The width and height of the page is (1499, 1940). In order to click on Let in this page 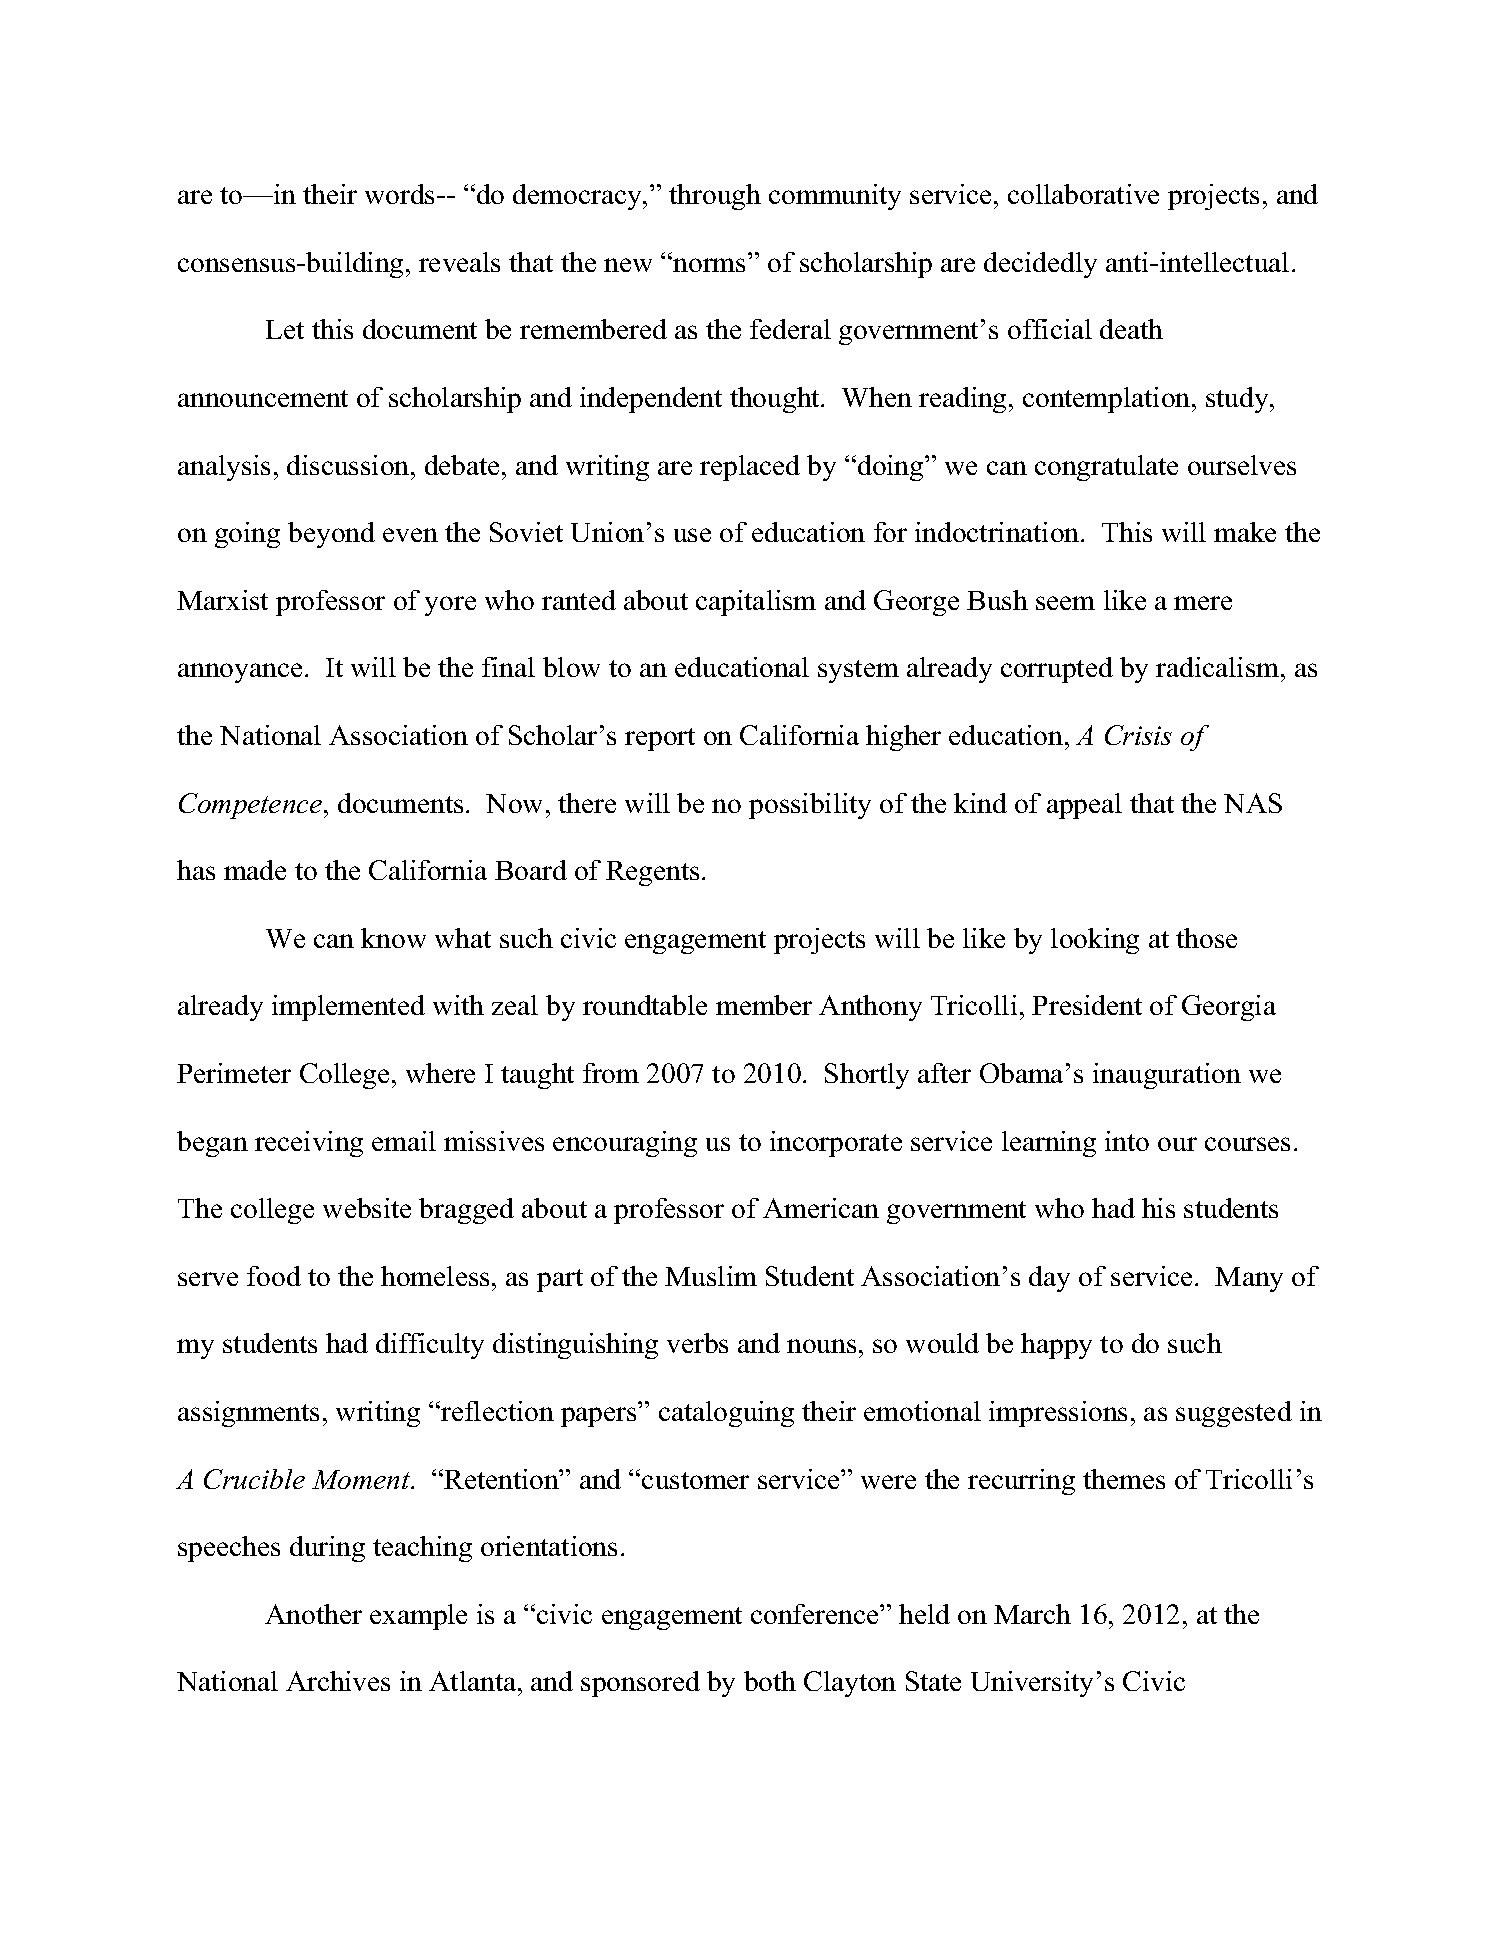, I will do `click(285, 329)`.
